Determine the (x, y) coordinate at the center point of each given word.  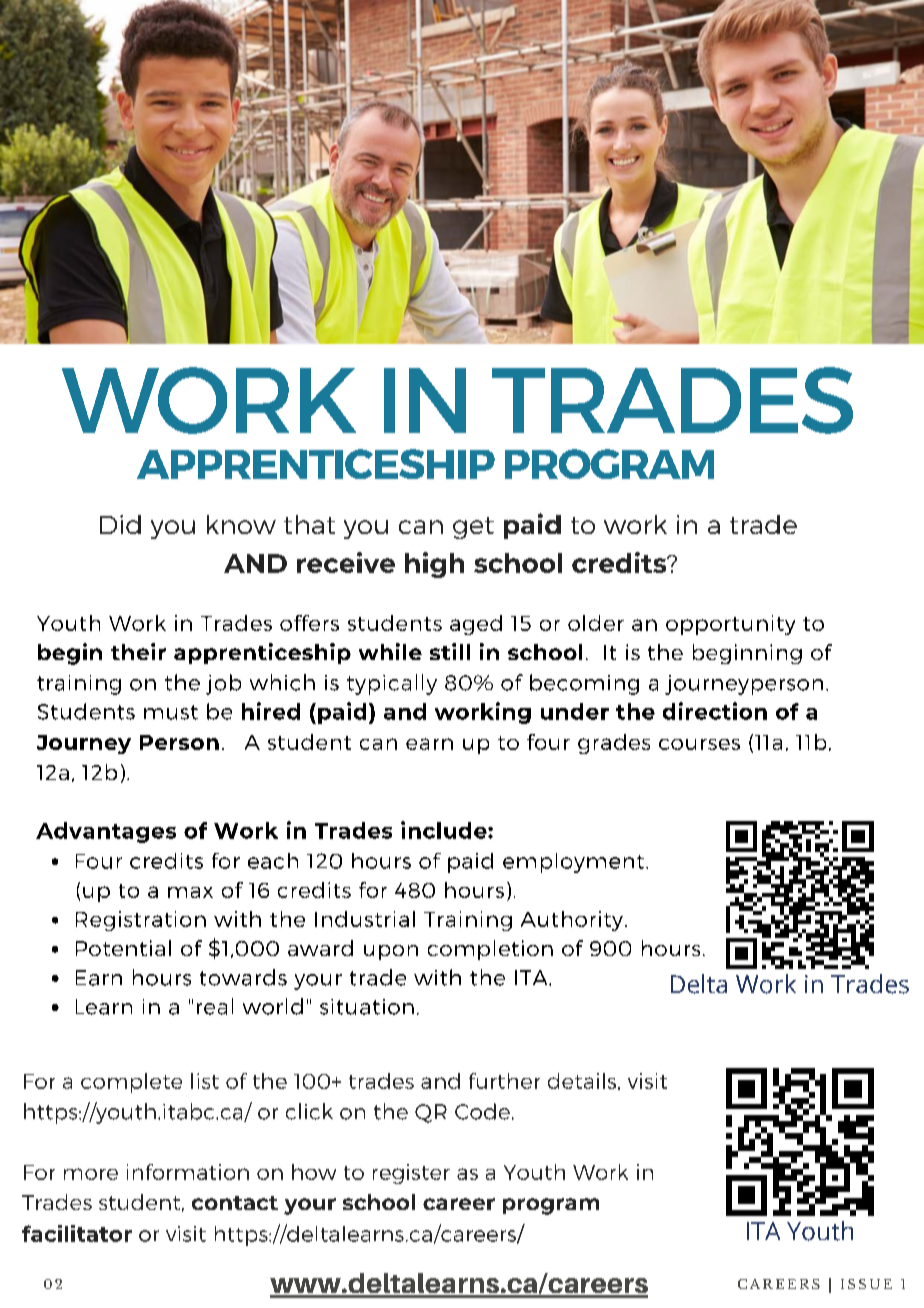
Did (120, 524)
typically (392, 684)
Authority (573, 921)
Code (482, 1111)
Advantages (106, 832)
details (583, 1081)
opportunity (730, 625)
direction (715, 711)
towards (243, 977)
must (171, 712)
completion (490, 950)
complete (131, 1083)
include (445, 830)
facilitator (77, 1233)
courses (699, 744)
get (473, 528)
